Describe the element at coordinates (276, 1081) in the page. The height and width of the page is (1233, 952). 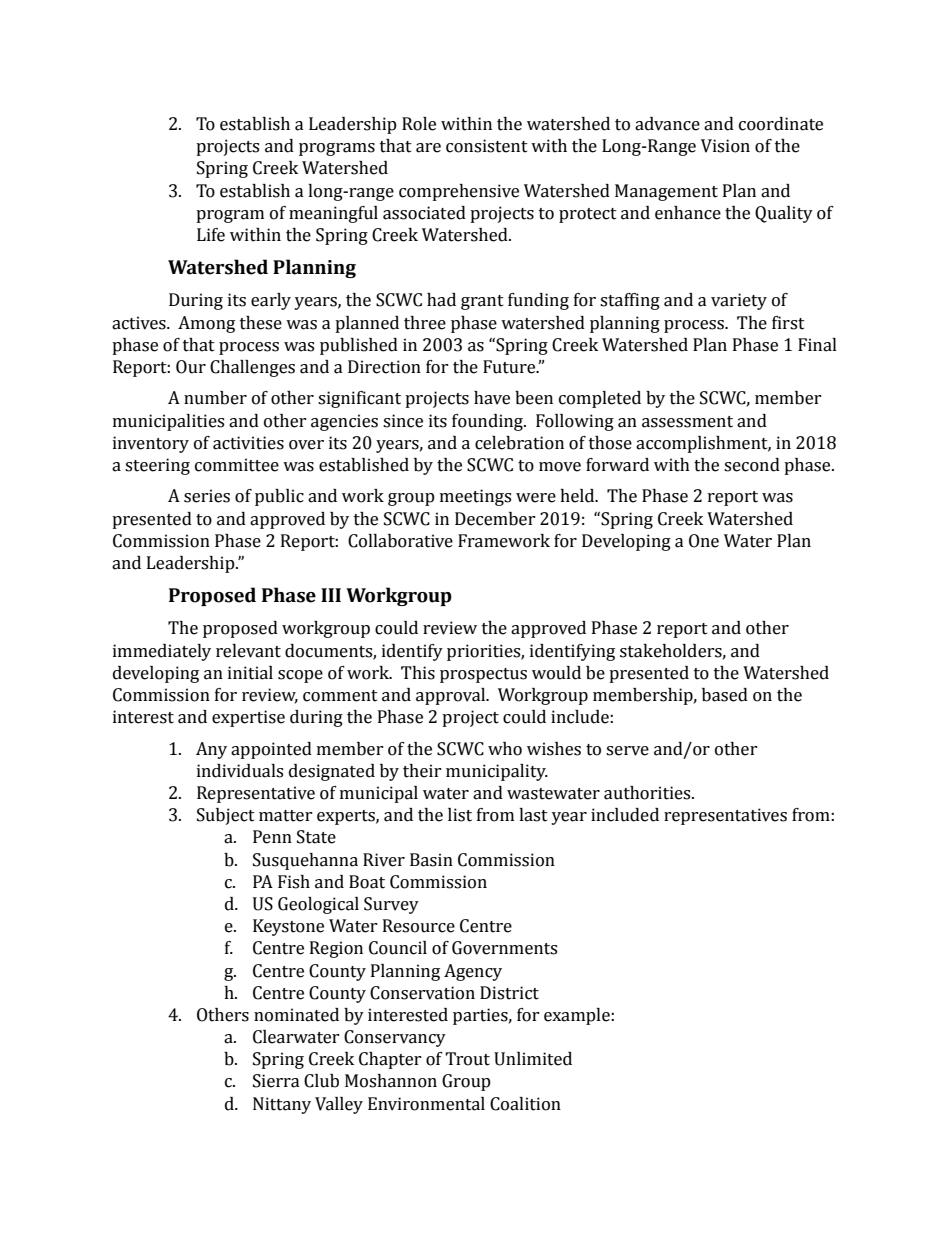
I see `Sierra` at that location.
